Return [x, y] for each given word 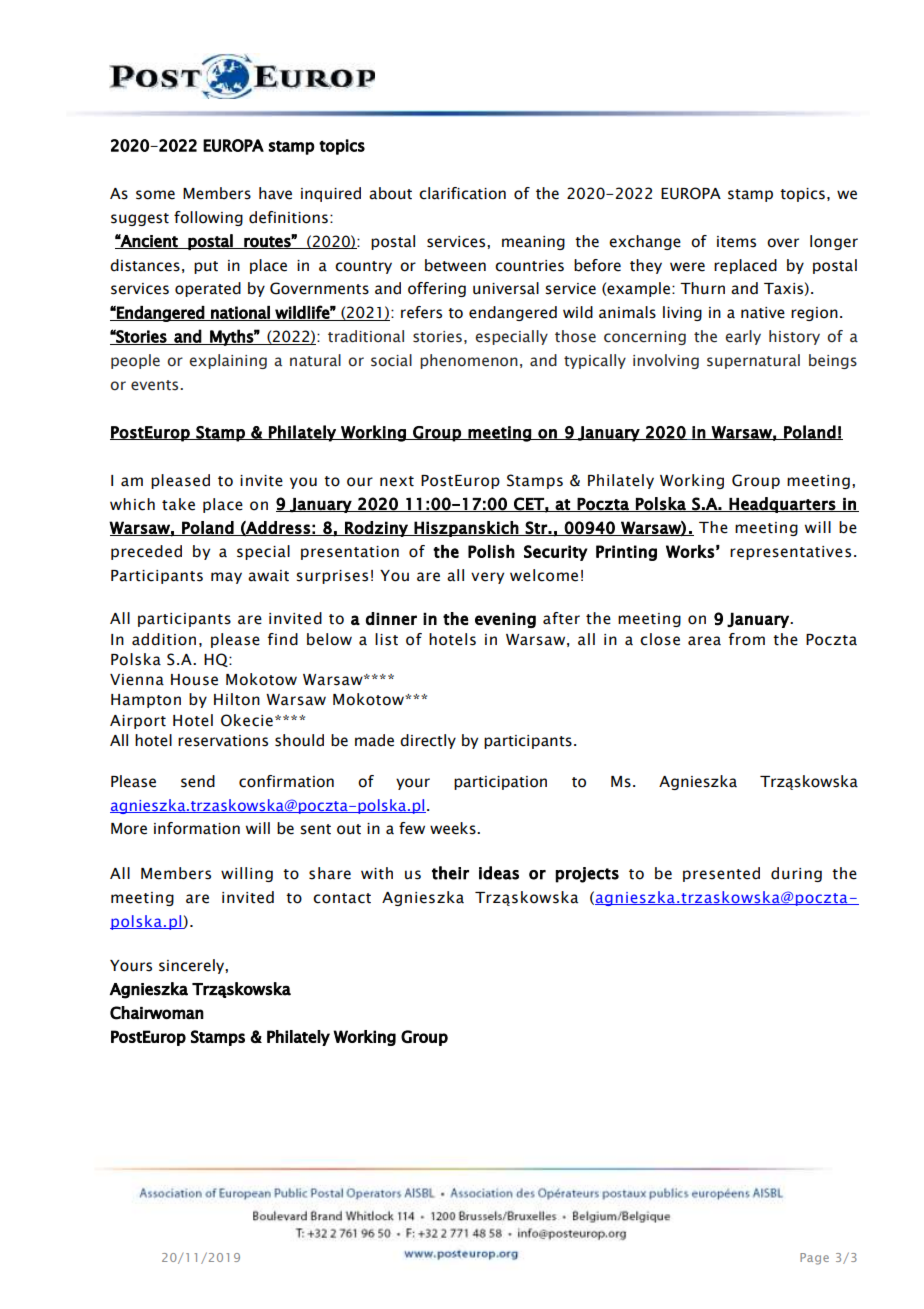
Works [690, 551]
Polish [491, 551]
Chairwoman [157, 1013]
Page [814, 1259]
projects [587, 875]
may [226, 578]
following [208, 218]
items [736, 242]
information [197, 828]
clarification [462, 193]
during [796, 874]
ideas [499, 873]
